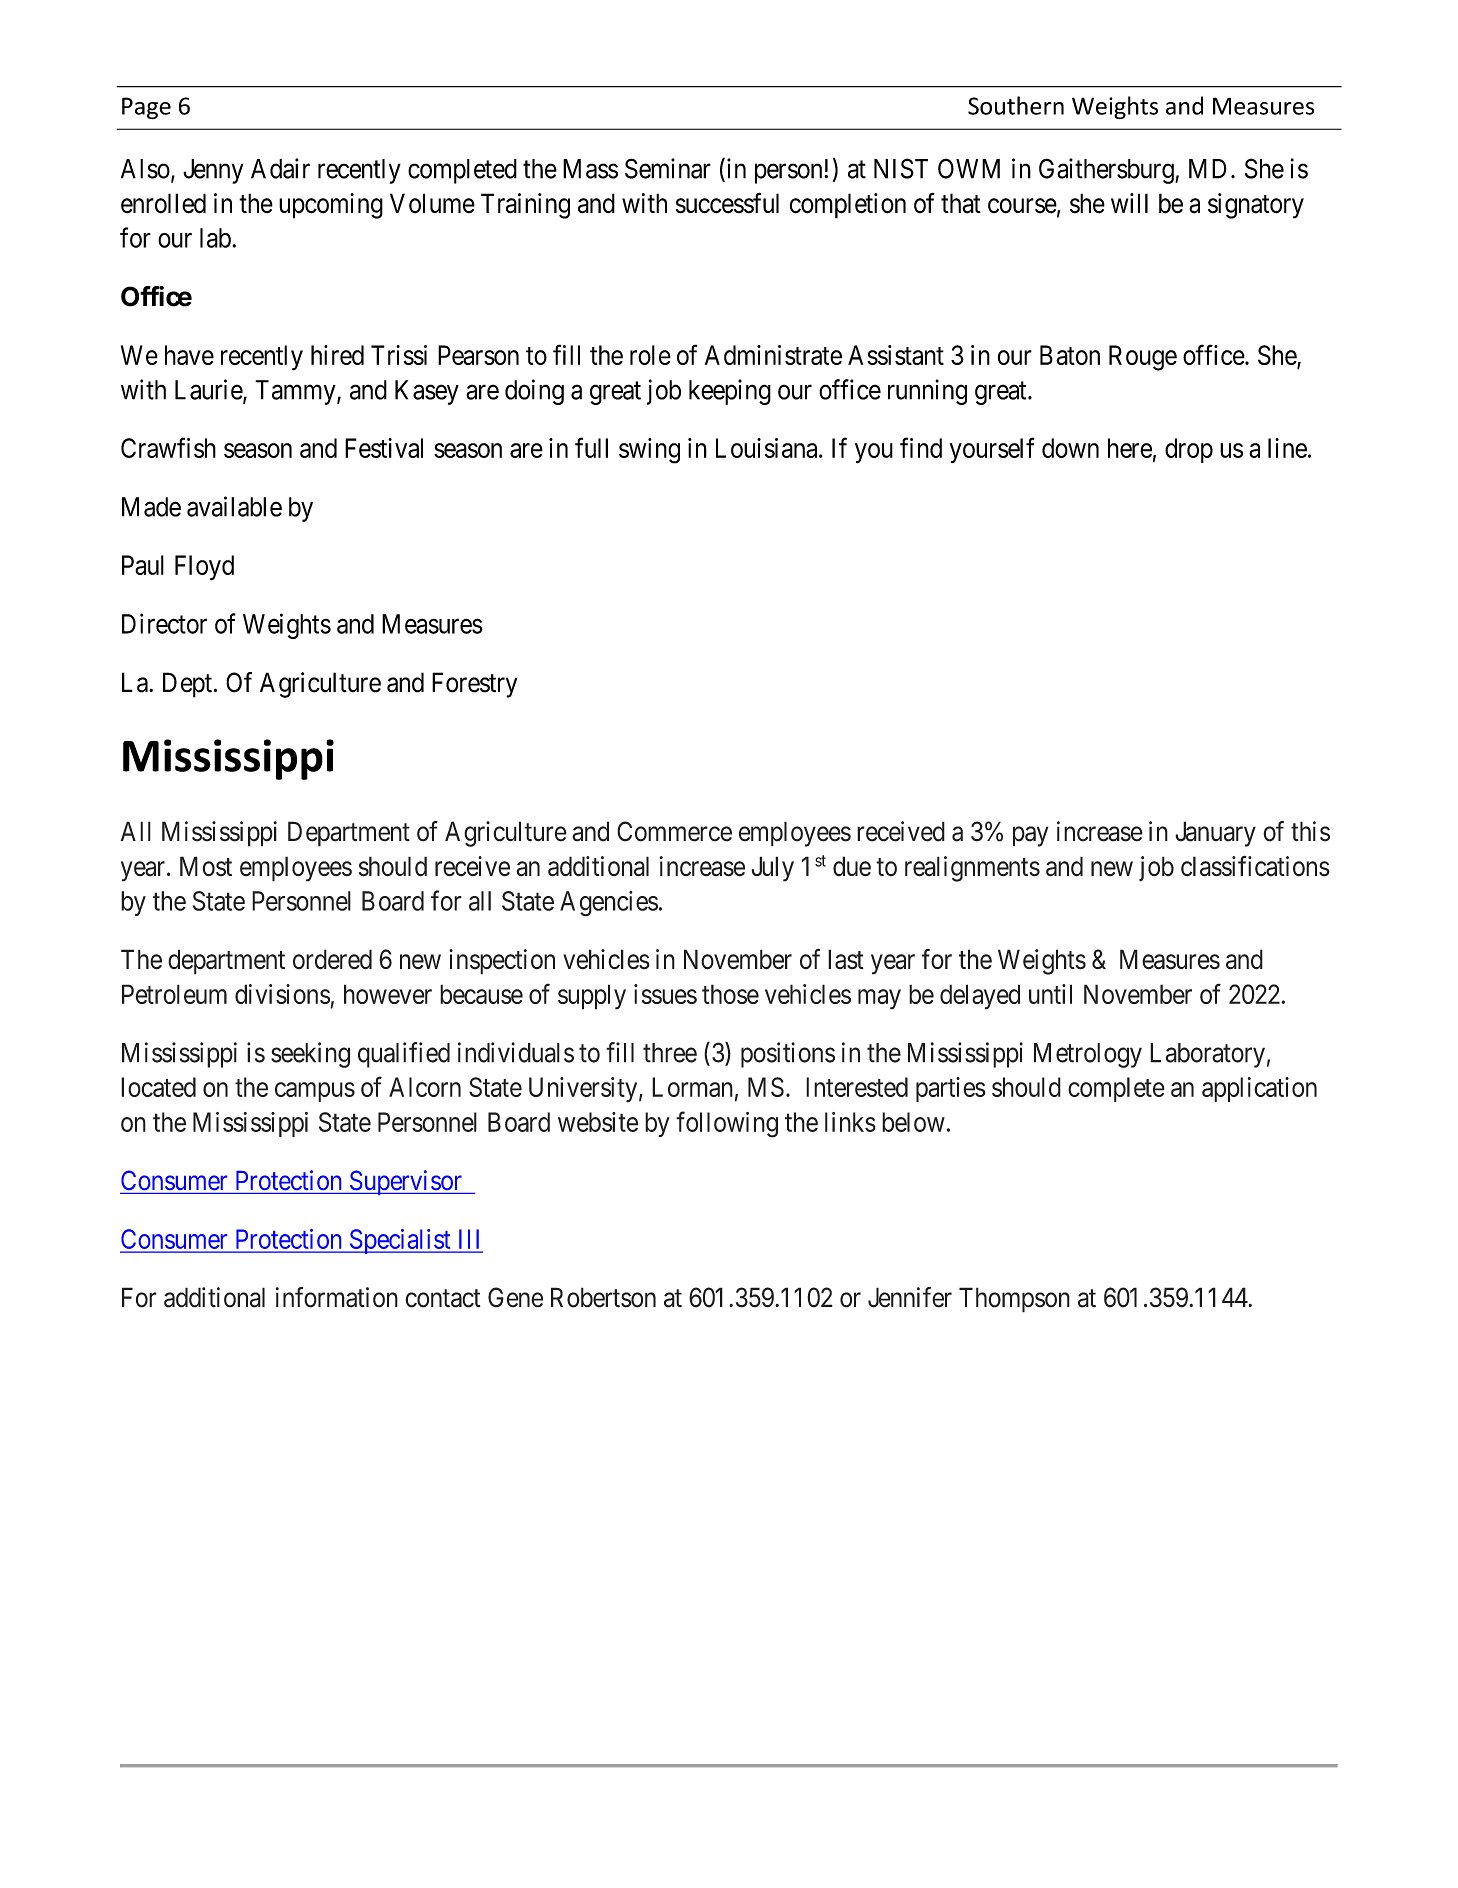  I want to click on Adair, so click(280, 168).
